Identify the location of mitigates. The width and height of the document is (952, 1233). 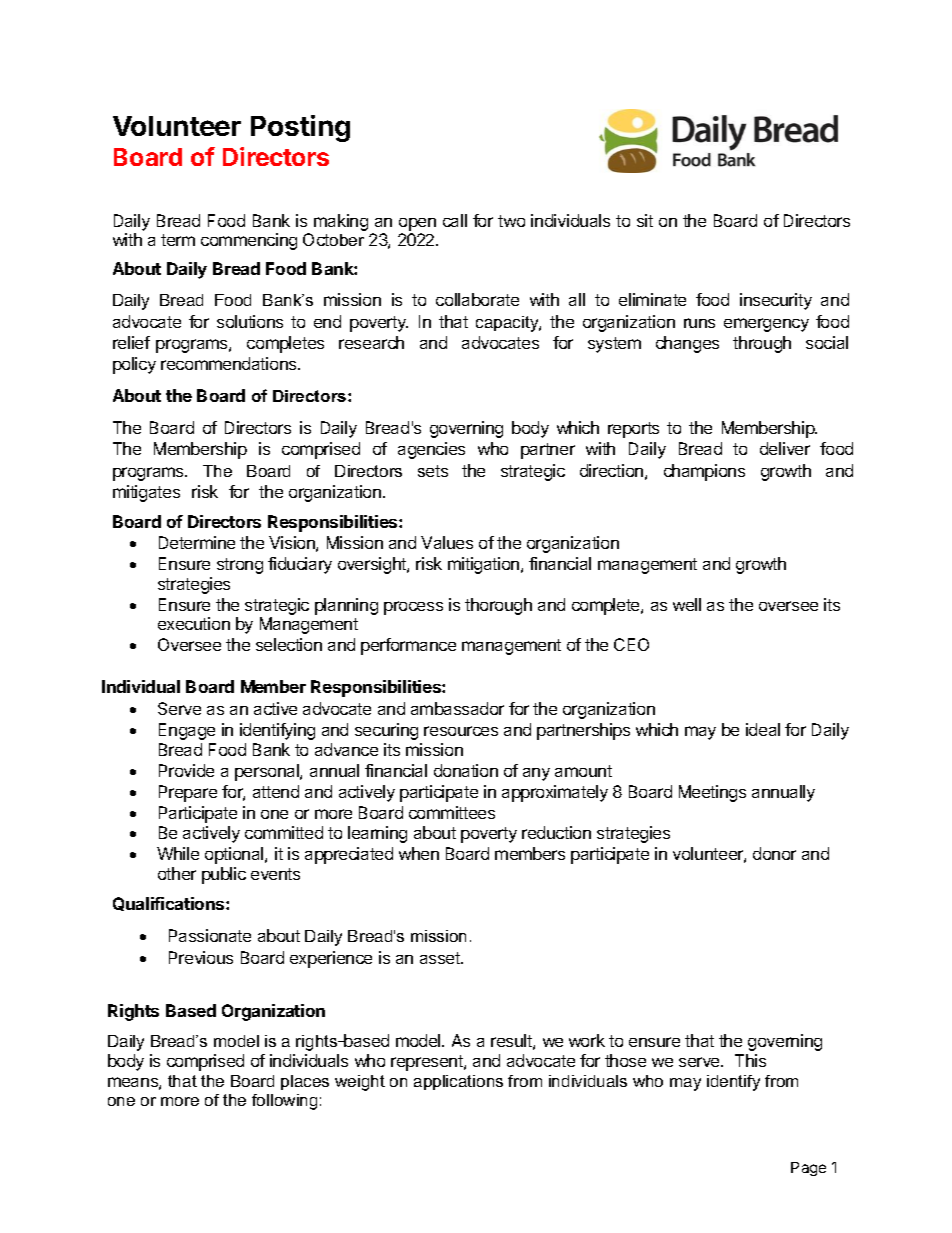
(146, 493).
